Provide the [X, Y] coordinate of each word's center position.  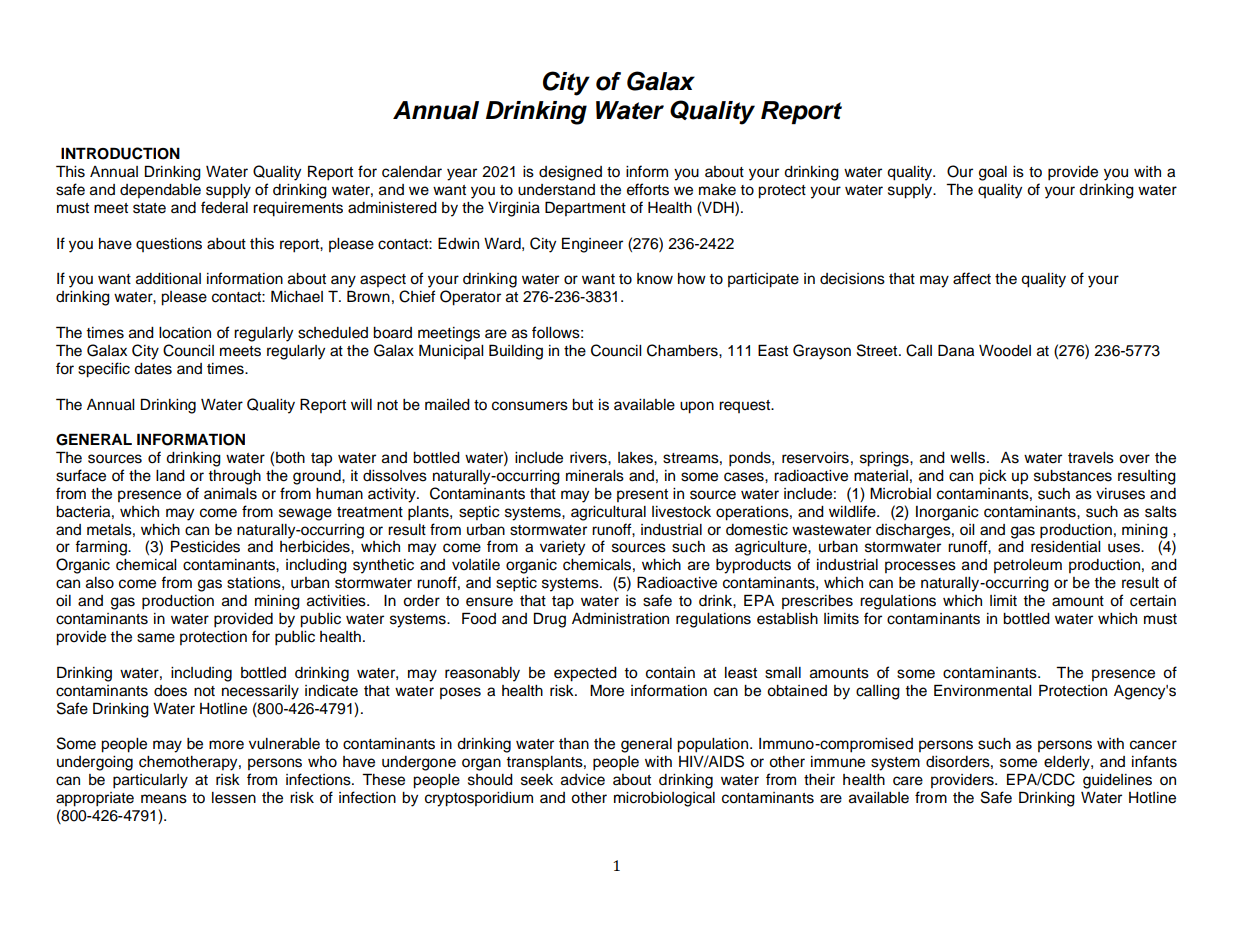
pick [993, 477]
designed [570, 173]
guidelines [1117, 781]
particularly [150, 781]
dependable [160, 191]
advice [583, 780]
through [234, 477]
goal [993, 173]
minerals [595, 476]
